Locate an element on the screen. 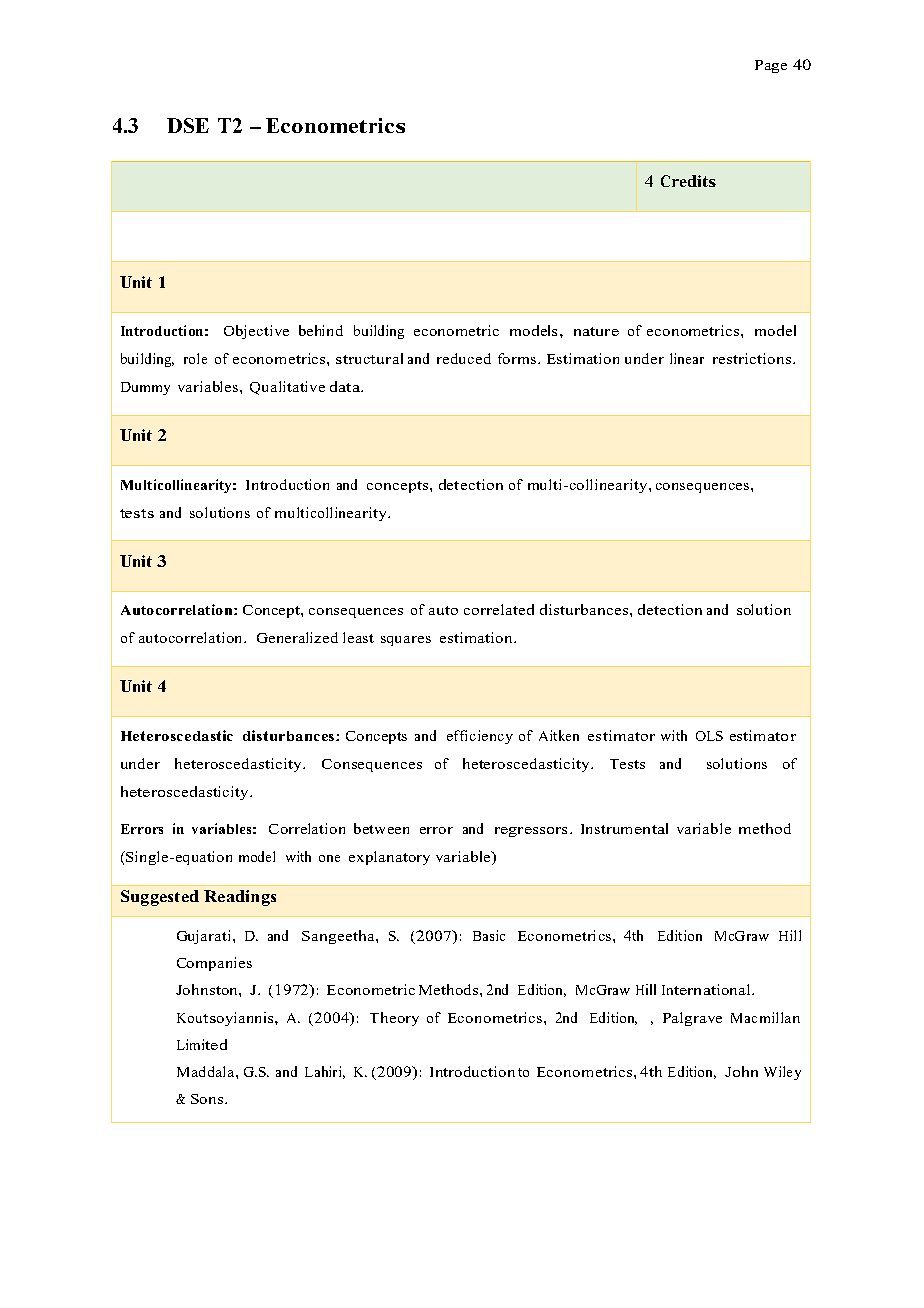 Image resolution: width=924 pixels, height=1308 pixels. Generalized is located at coordinates (297, 637).
